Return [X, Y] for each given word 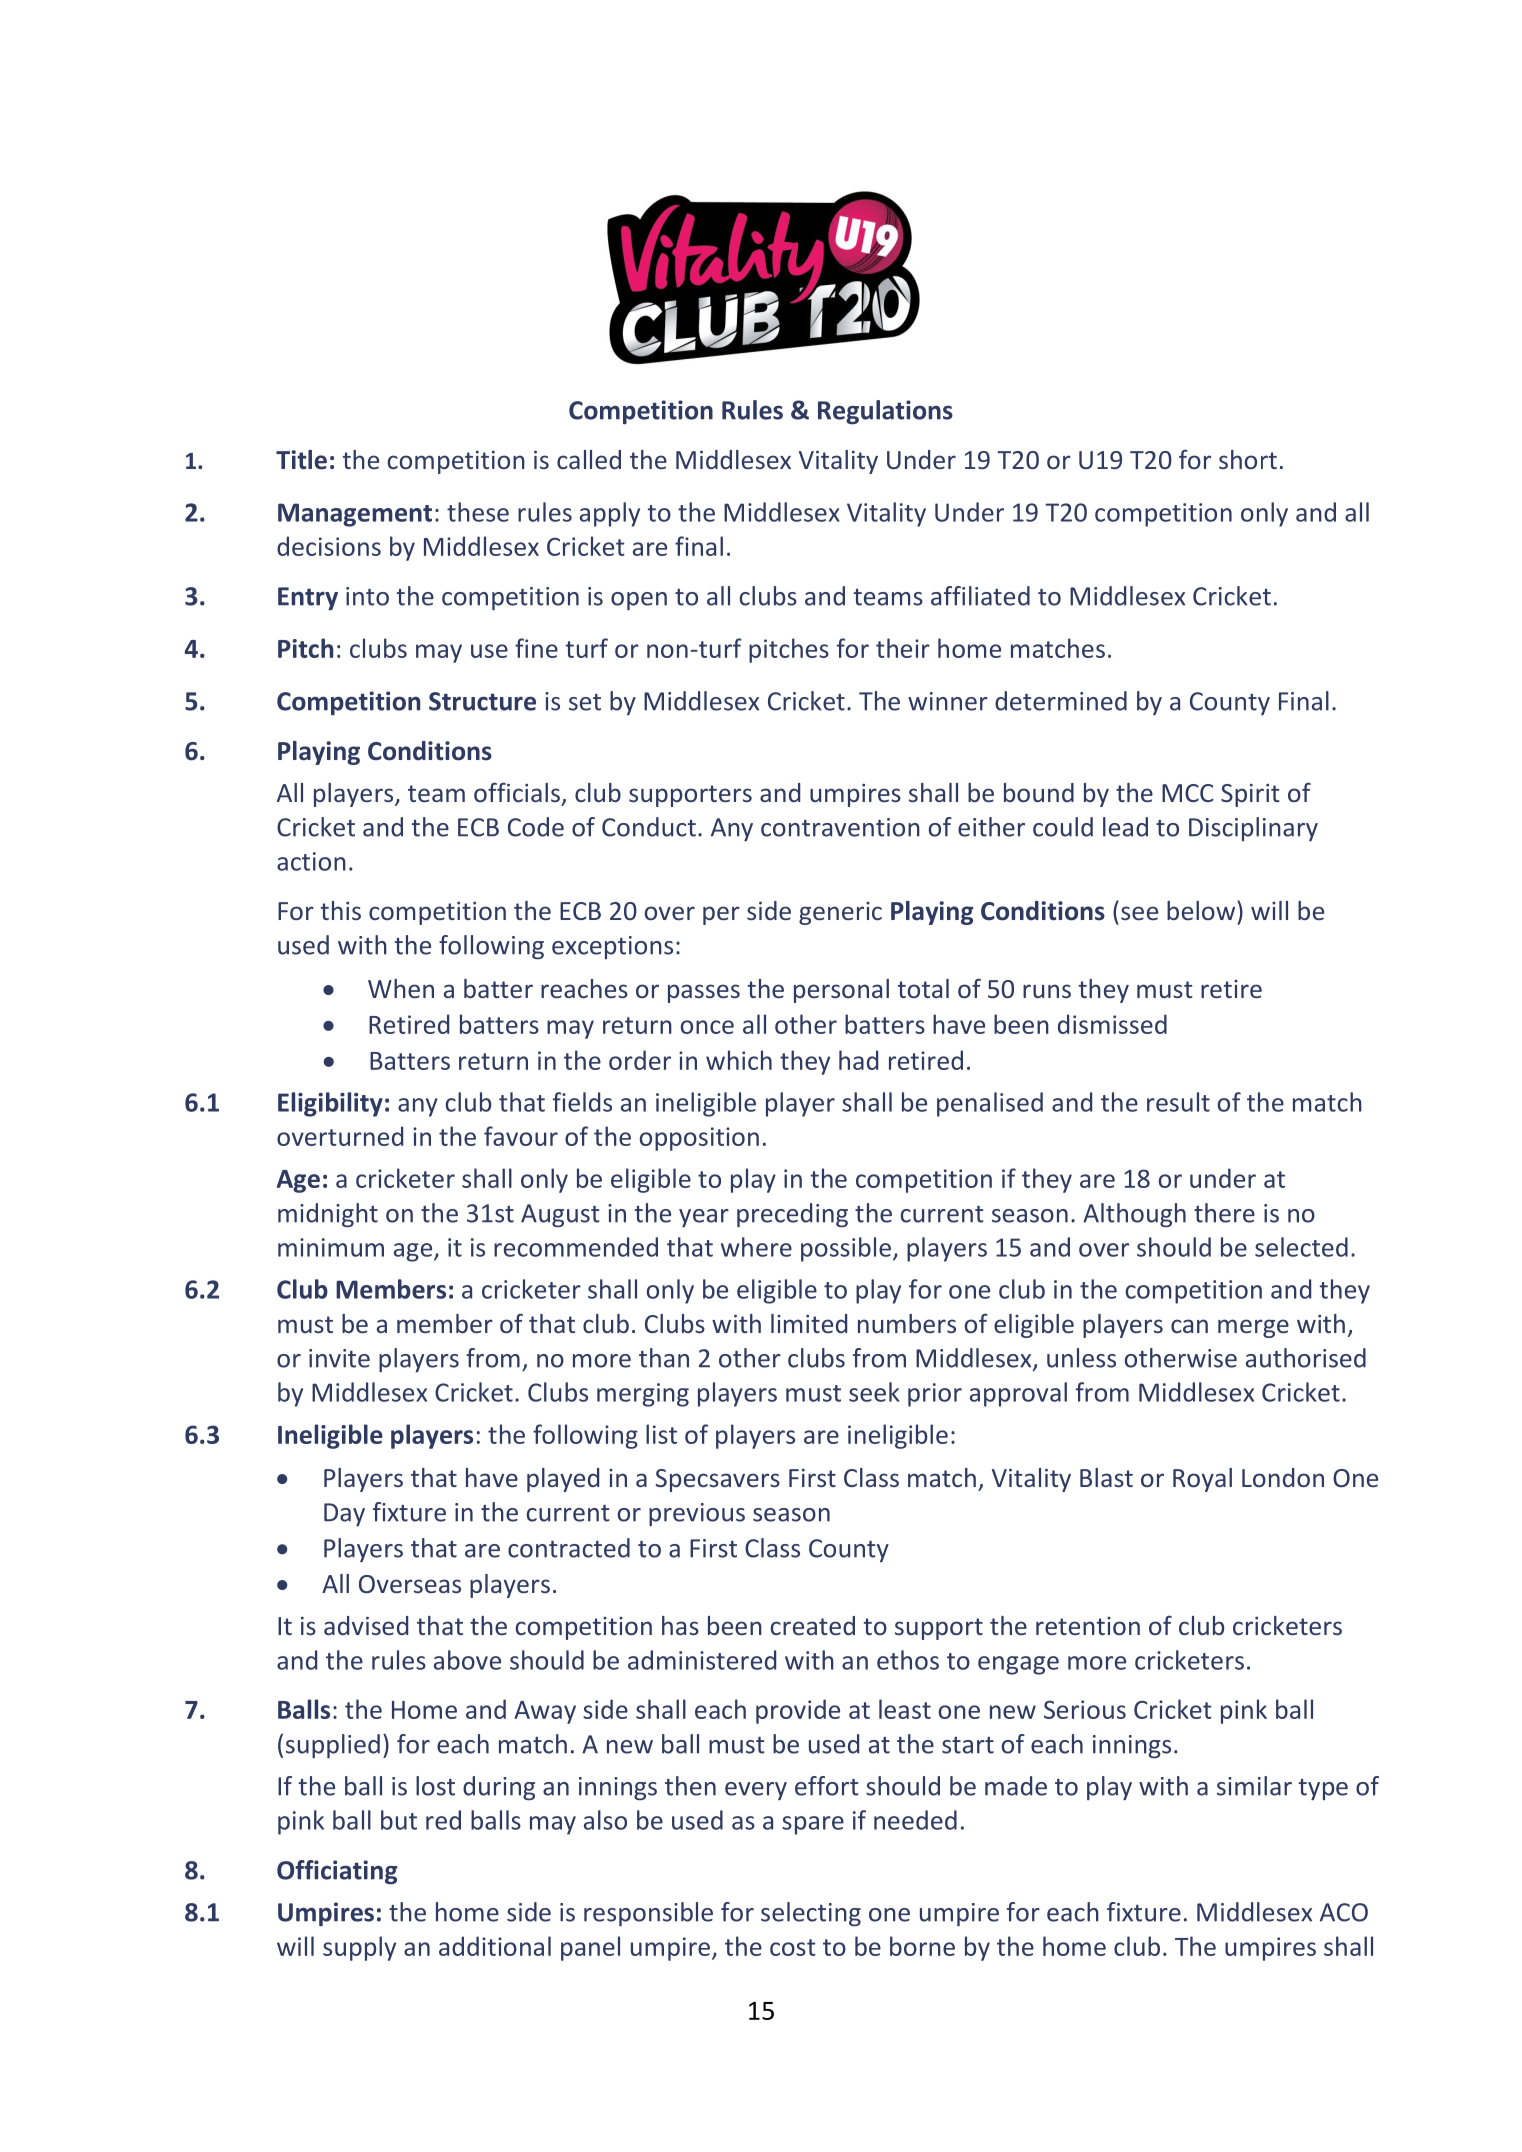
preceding [792, 1215]
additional [495, 1946]
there [1224, 1213]
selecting [811, 1914]
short [1248, 459]
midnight [328, 1215]
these [478, 512]
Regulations [885, 412]
